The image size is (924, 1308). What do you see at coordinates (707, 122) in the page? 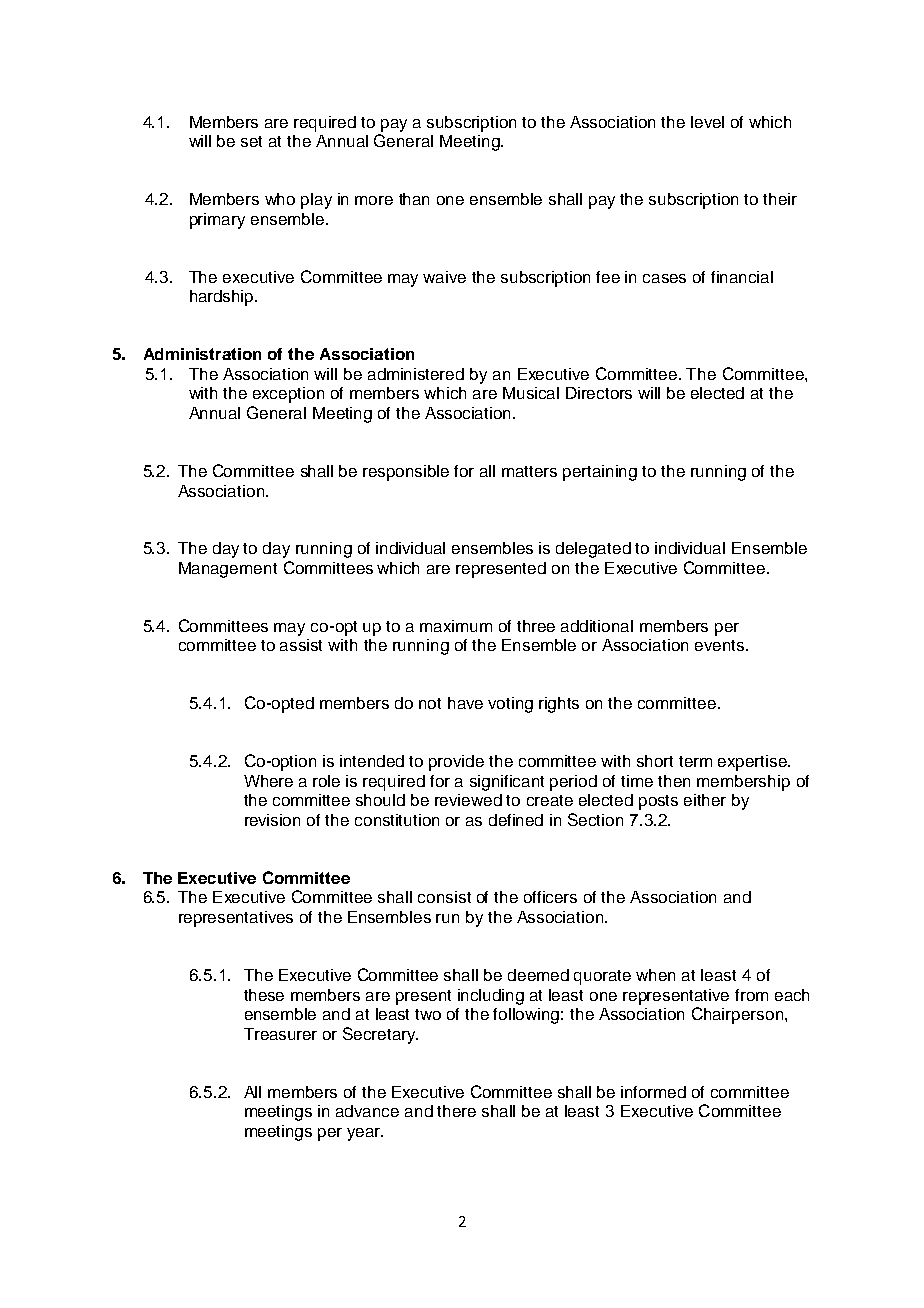
I see `level` at bounding box center [707, 122].
